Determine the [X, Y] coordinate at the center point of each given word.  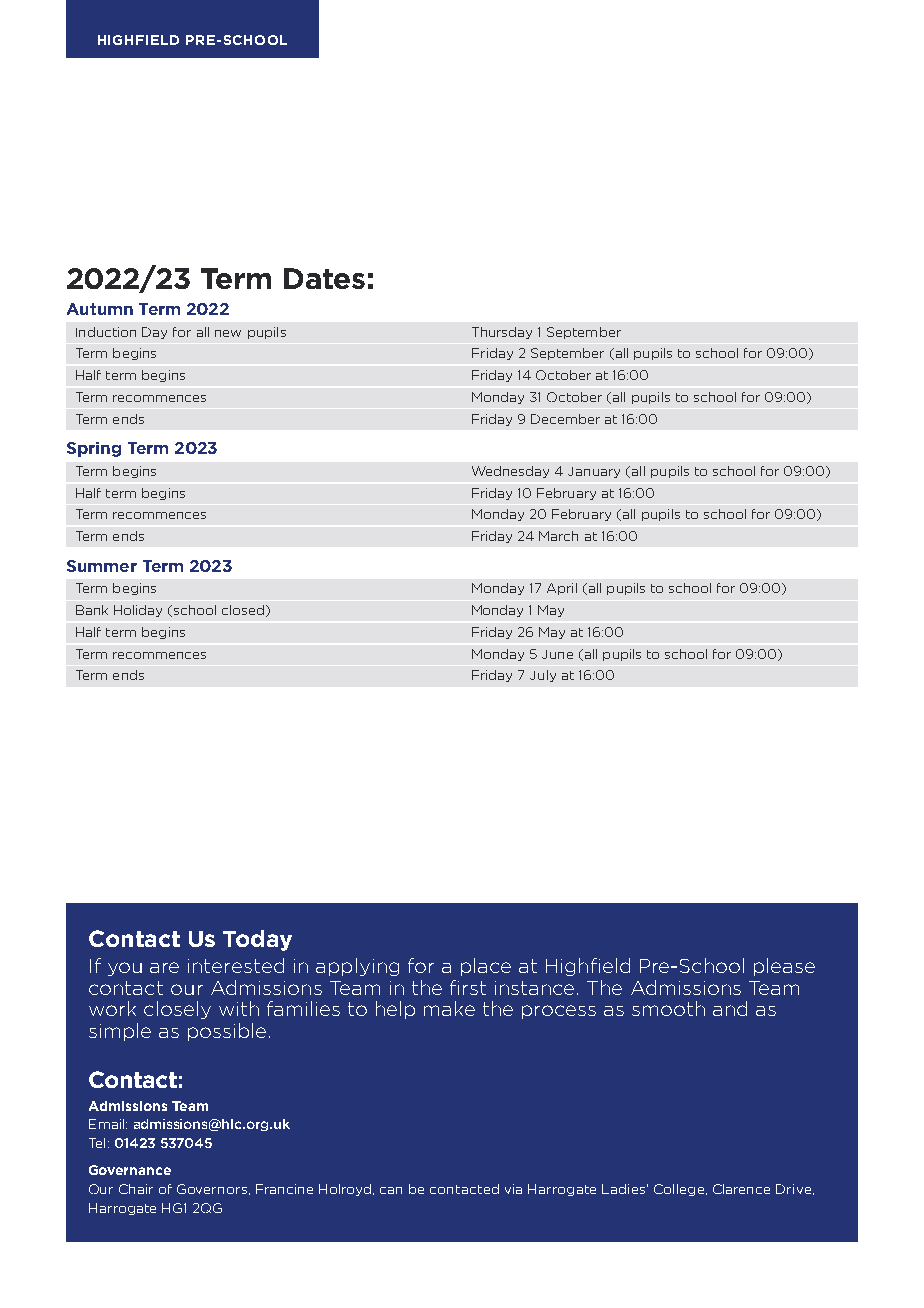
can [391, 1190]
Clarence [741, 1189]
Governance [130, 1170]
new [228, 333]
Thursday [502, 333]
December [565, 419]
